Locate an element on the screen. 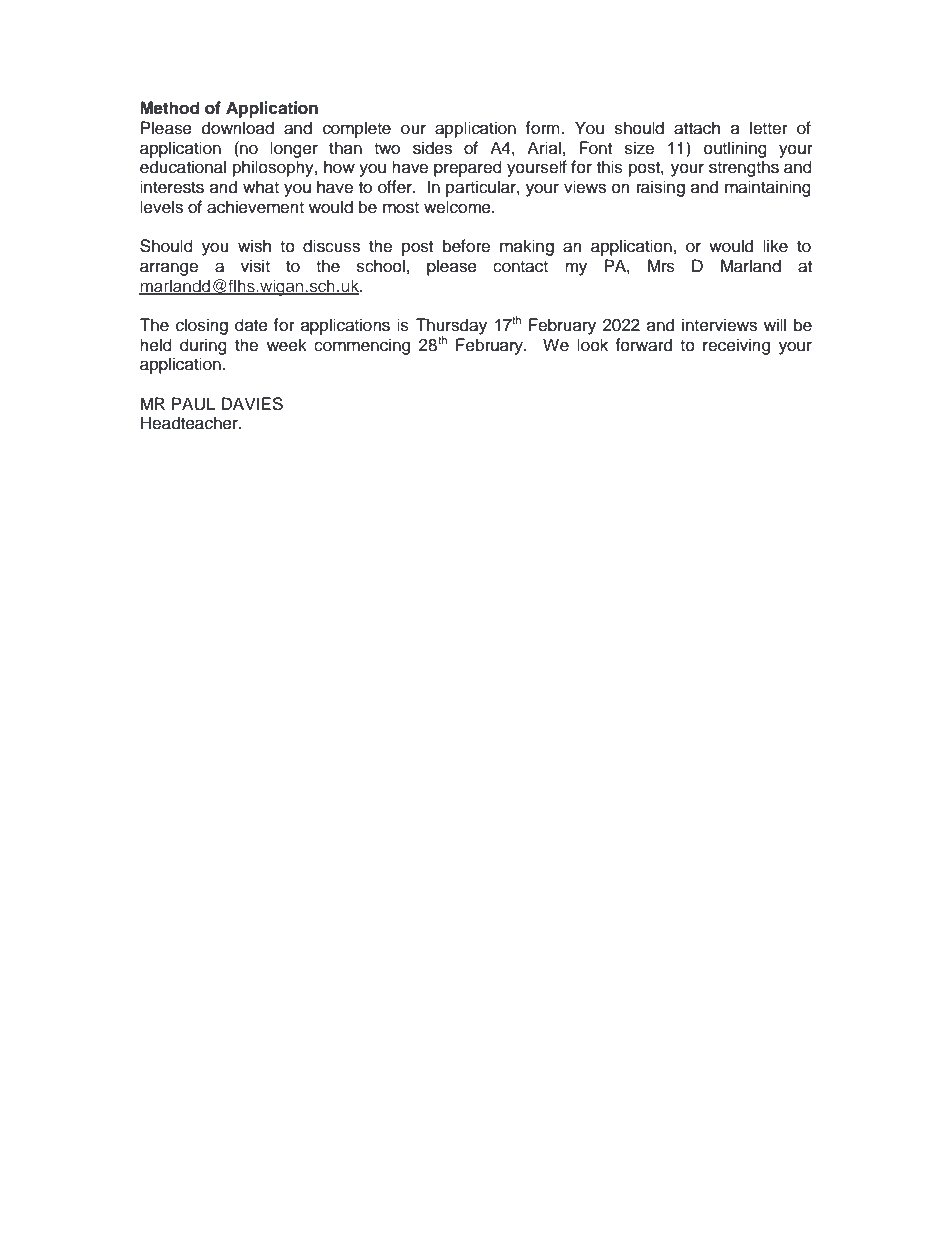 The image size is (952, 1233). form is located at coordinates (543, 128).
